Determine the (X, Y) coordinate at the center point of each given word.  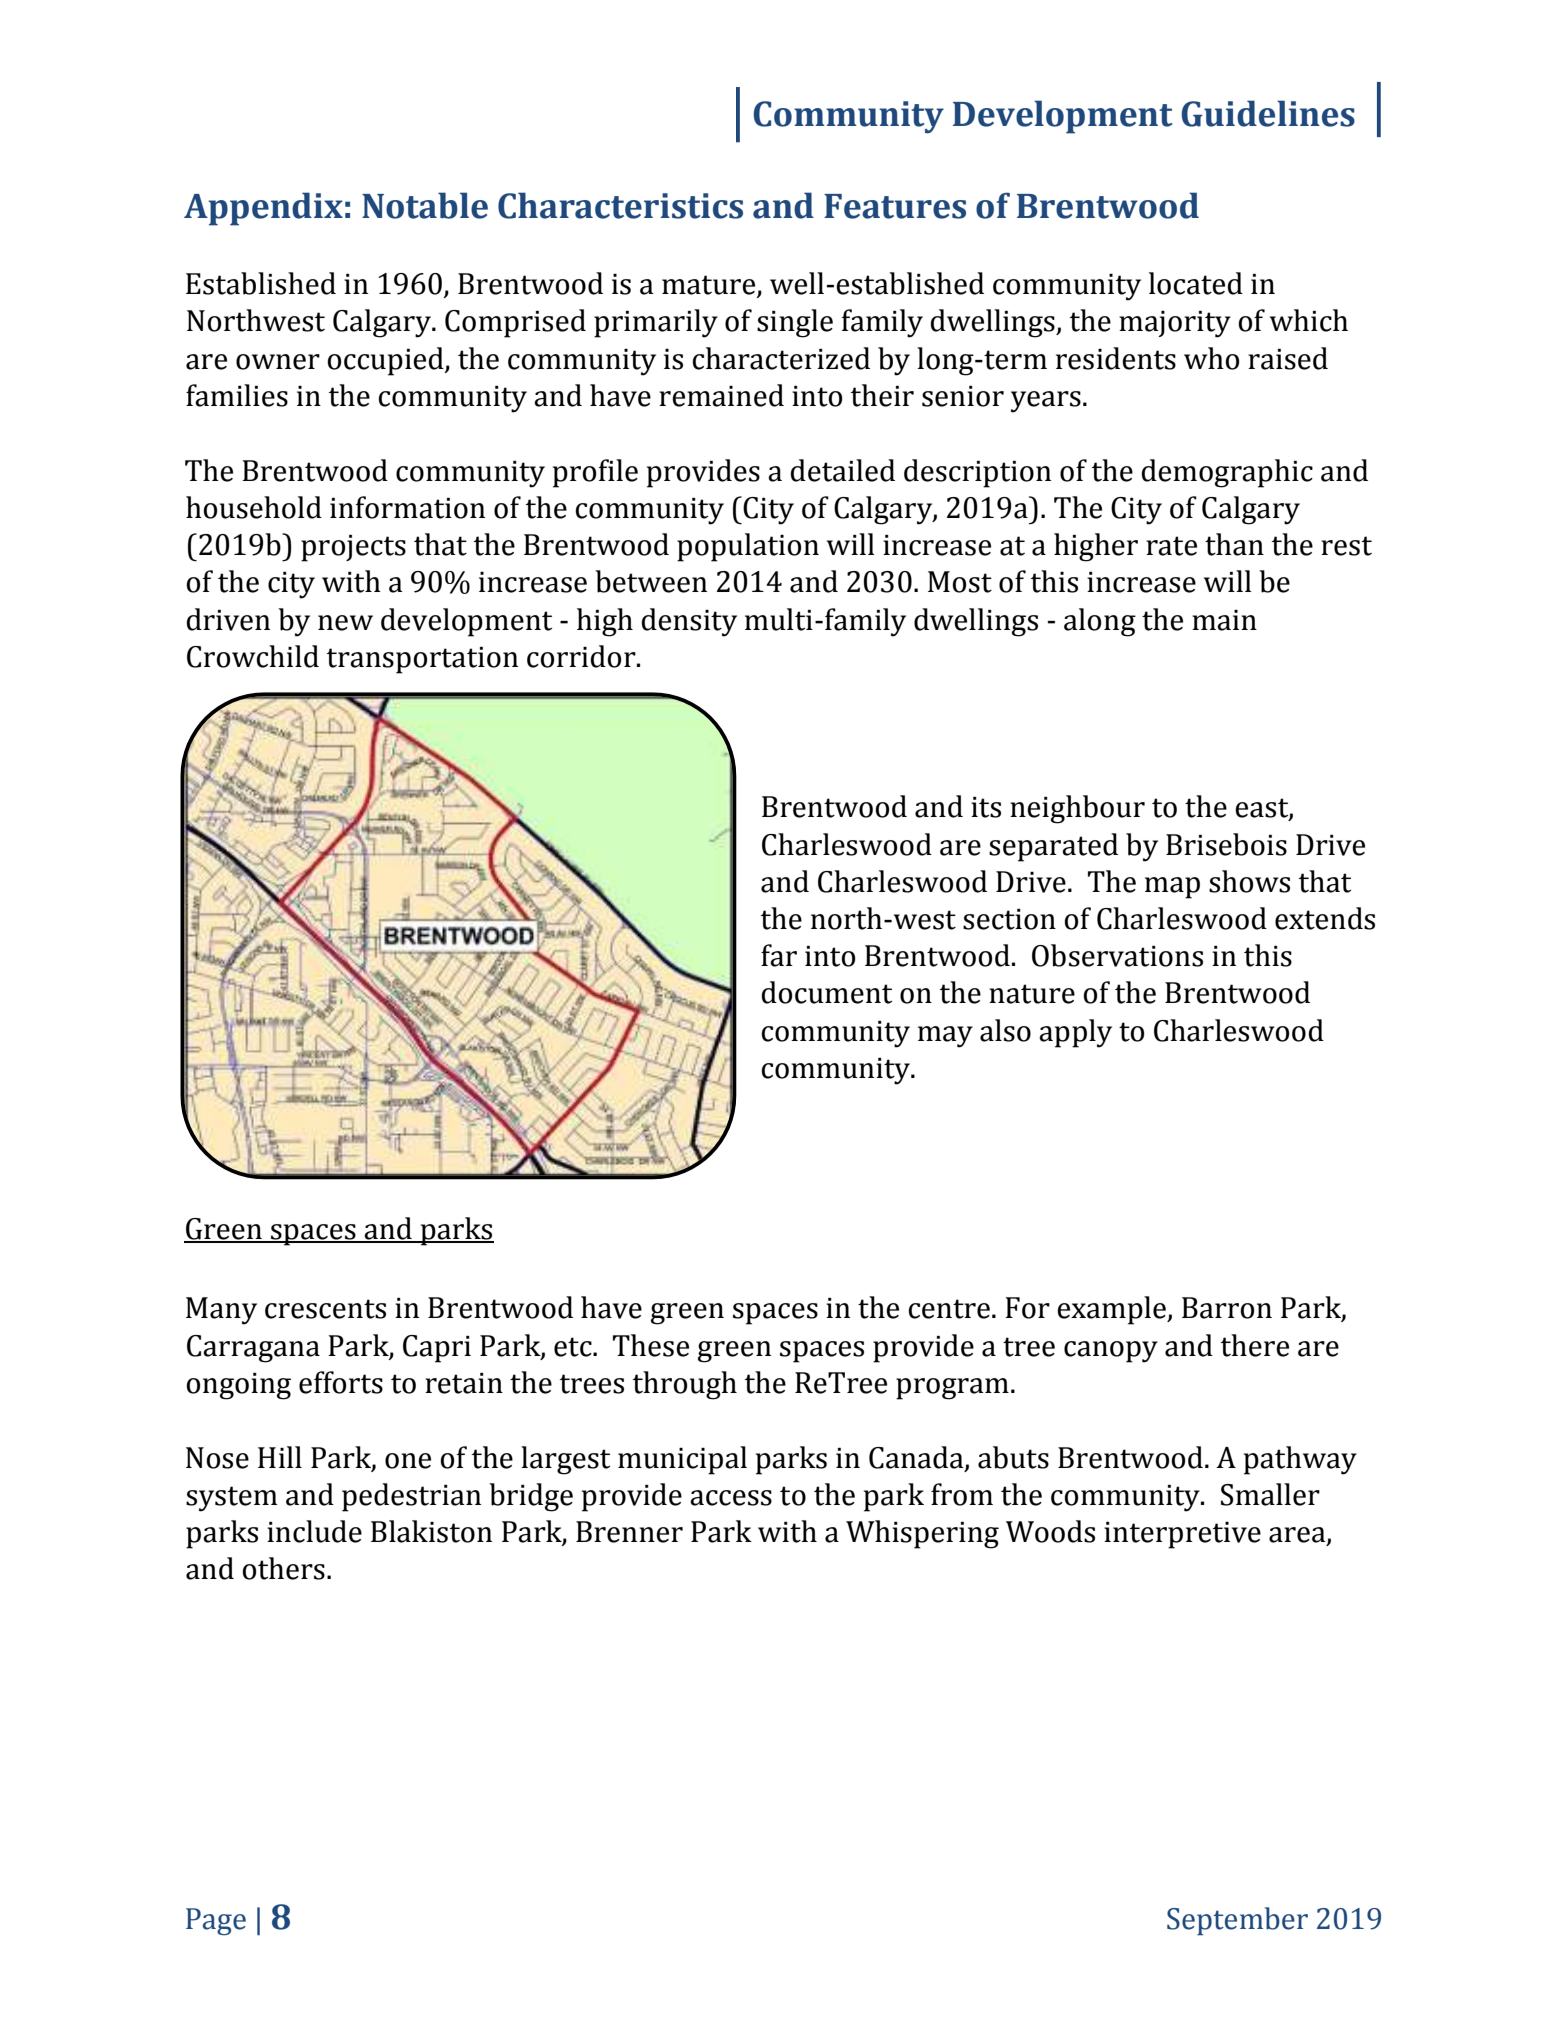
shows (1249, 881)
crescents (325, 1309)
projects (353, 548)
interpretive (1182, 1535)
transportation (422, 660)
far (779, 955)
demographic (1227, 473)
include (314, 1531)
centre (949, 1309)
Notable (425, 205)
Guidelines (1268, 113)
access (731, 1498)
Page (216, 1921)
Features (895, 206)
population (748, 547)
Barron (1227, 1308)
